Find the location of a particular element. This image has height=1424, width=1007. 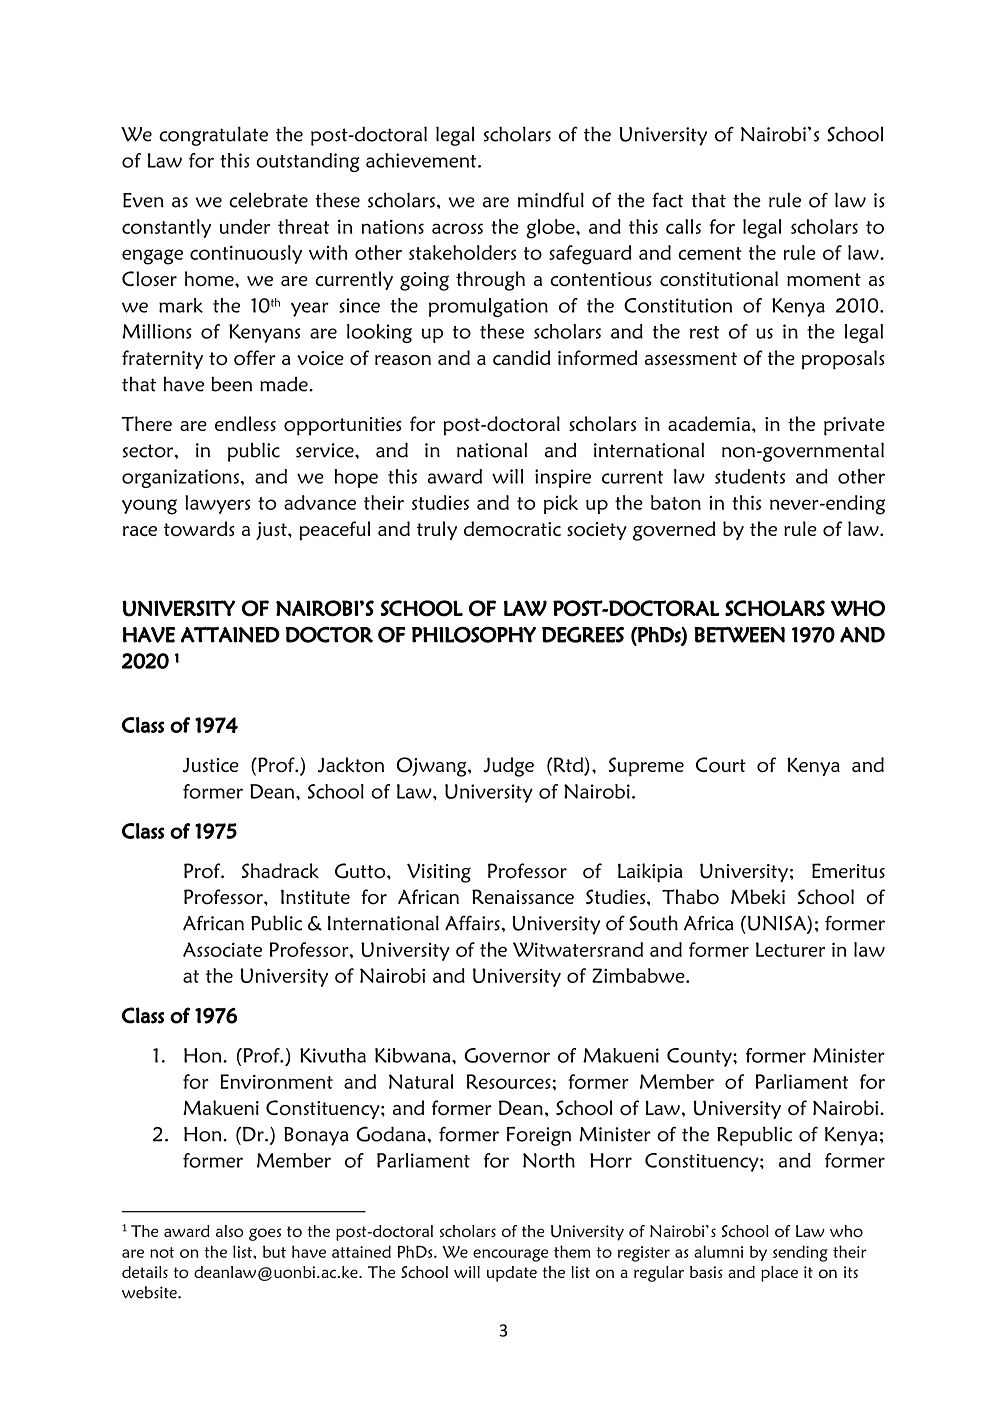

fact is located at coordinates (667, 200).
